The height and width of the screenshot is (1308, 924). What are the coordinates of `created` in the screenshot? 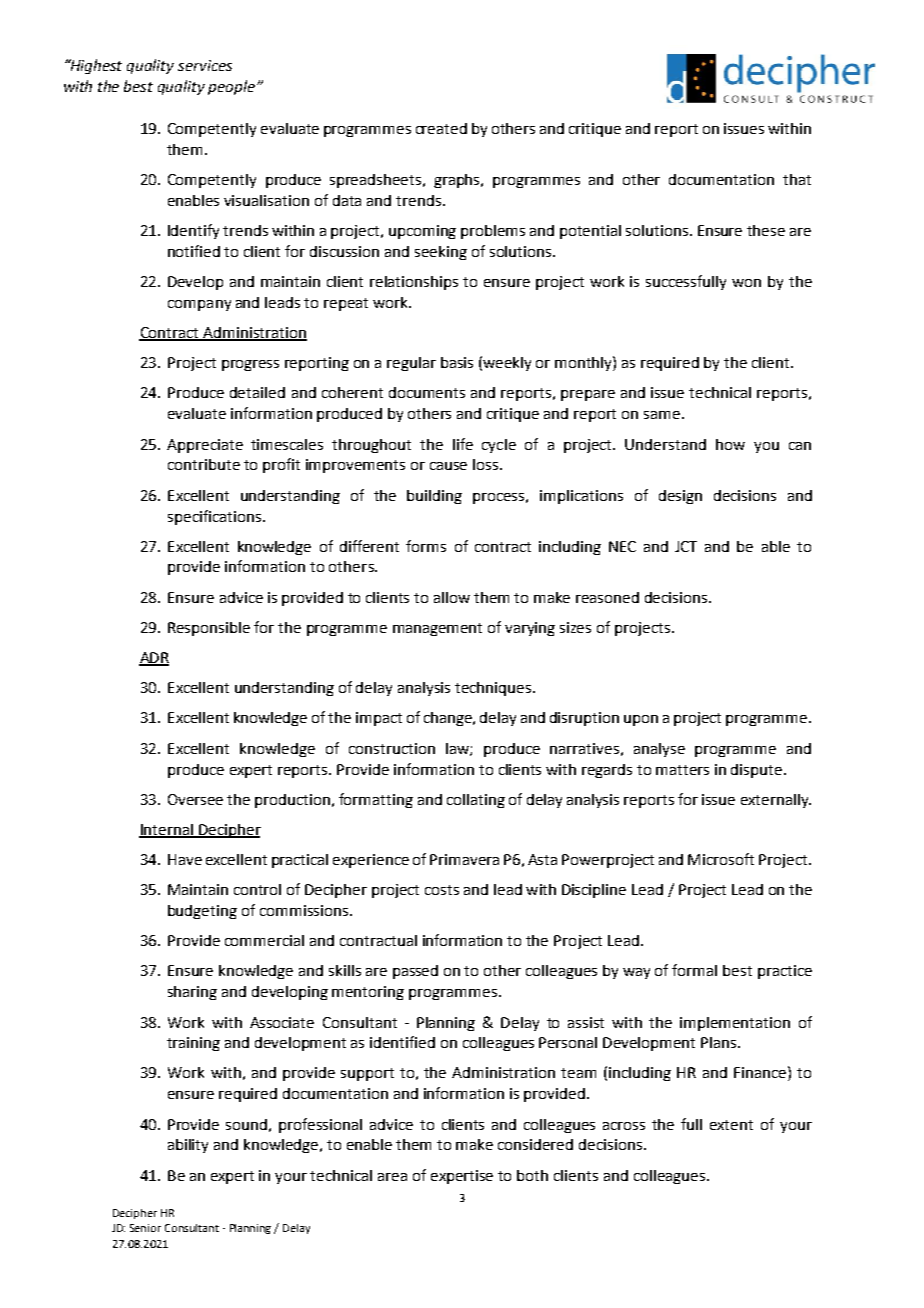 It's located at (441, 128).
